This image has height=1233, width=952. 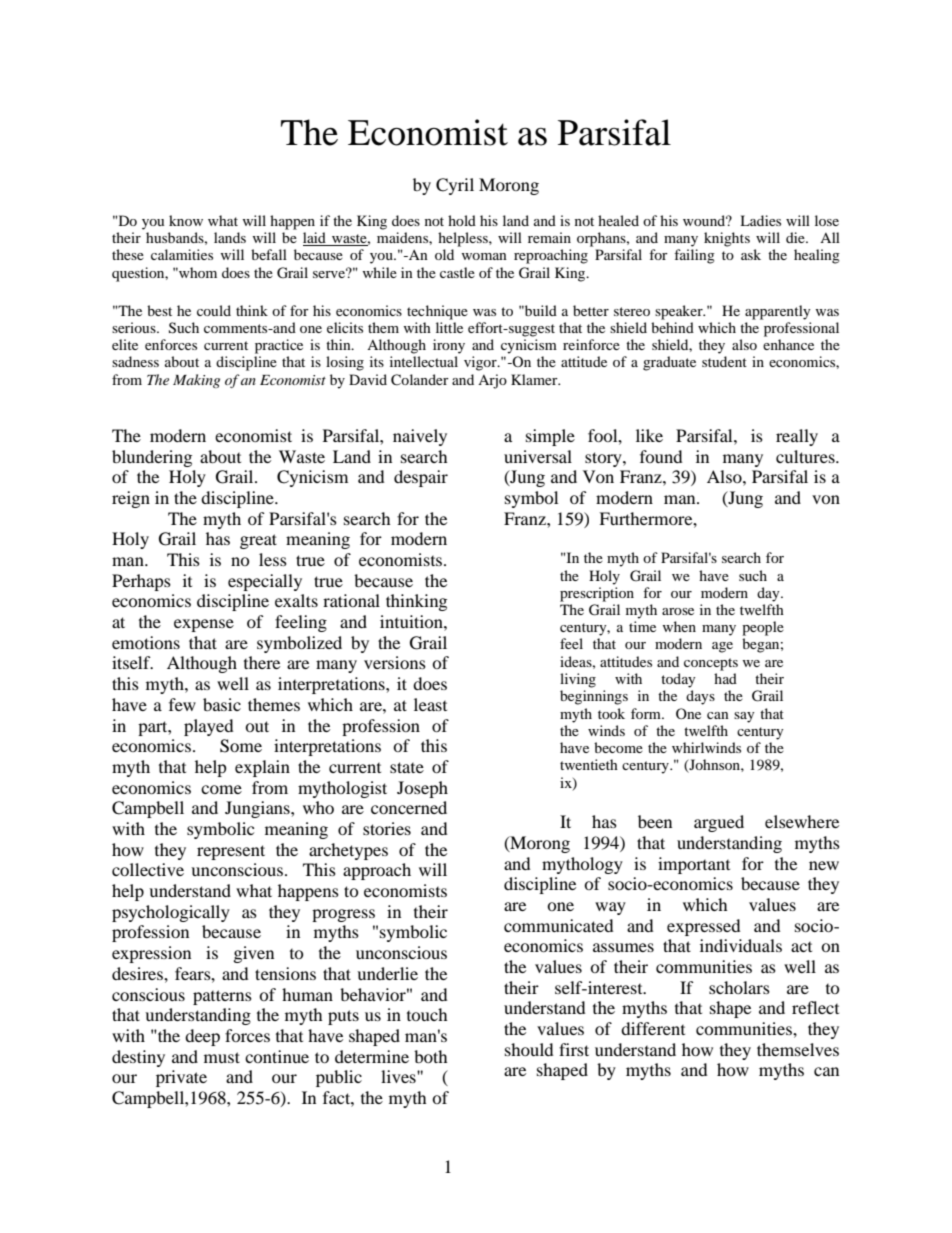 What do you see at coordinates (719, 823) in the image?
I see `argued` at bounding box center [719, 823].
